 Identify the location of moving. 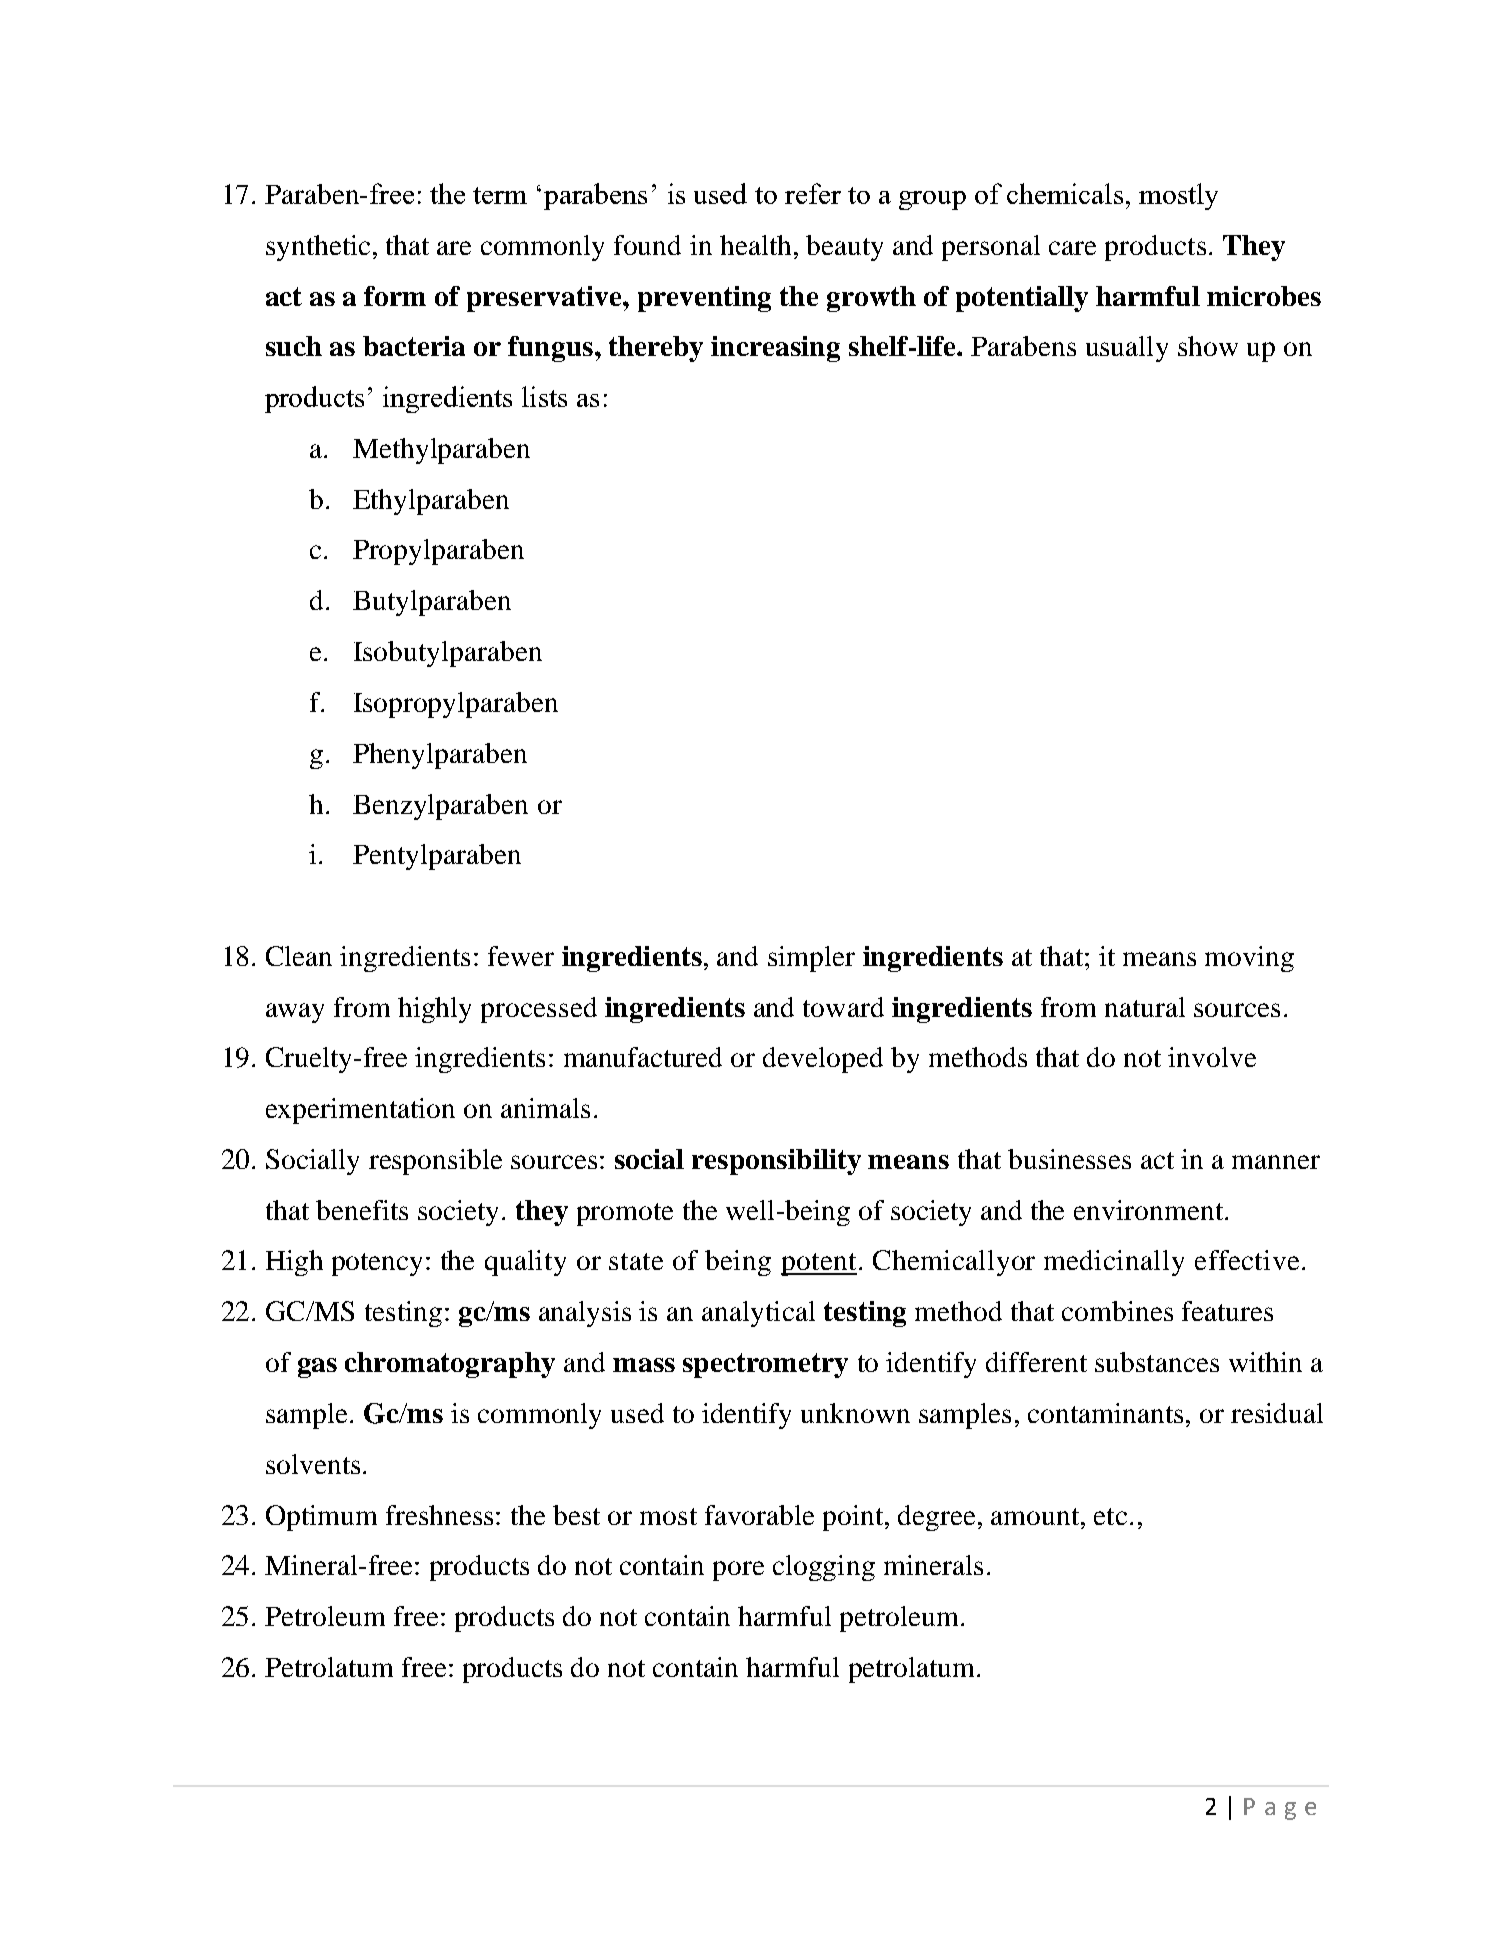
(1249, 959).
